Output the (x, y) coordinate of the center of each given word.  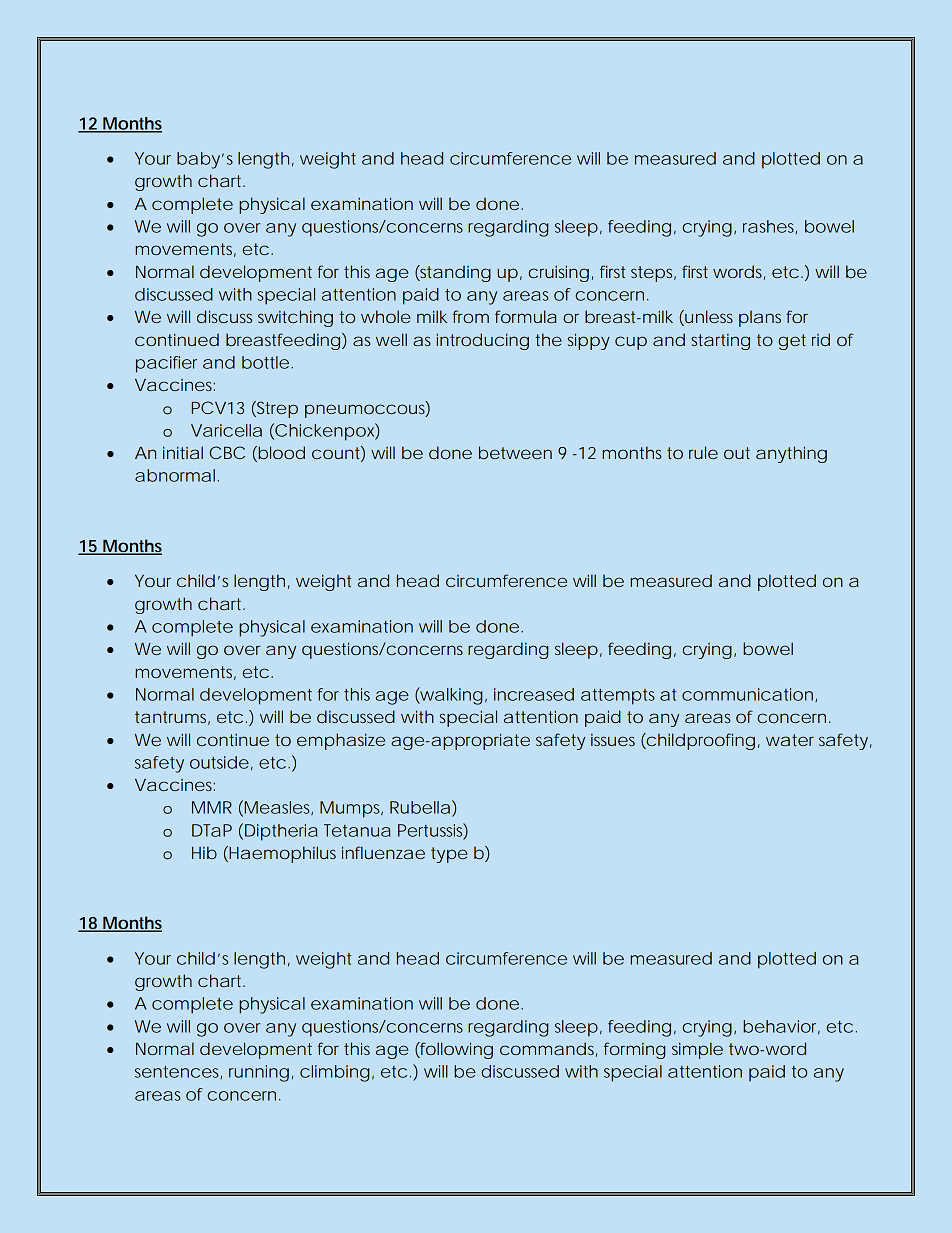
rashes (770, 227)
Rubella (420, 807)
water (790, 740)
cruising (558, 273)
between (515, 452)
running (259, 1073)
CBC (227, 452)
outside (219, 762)
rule (703, 452)
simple (697, 1050)
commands (548, 1049)
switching (295, 318)
